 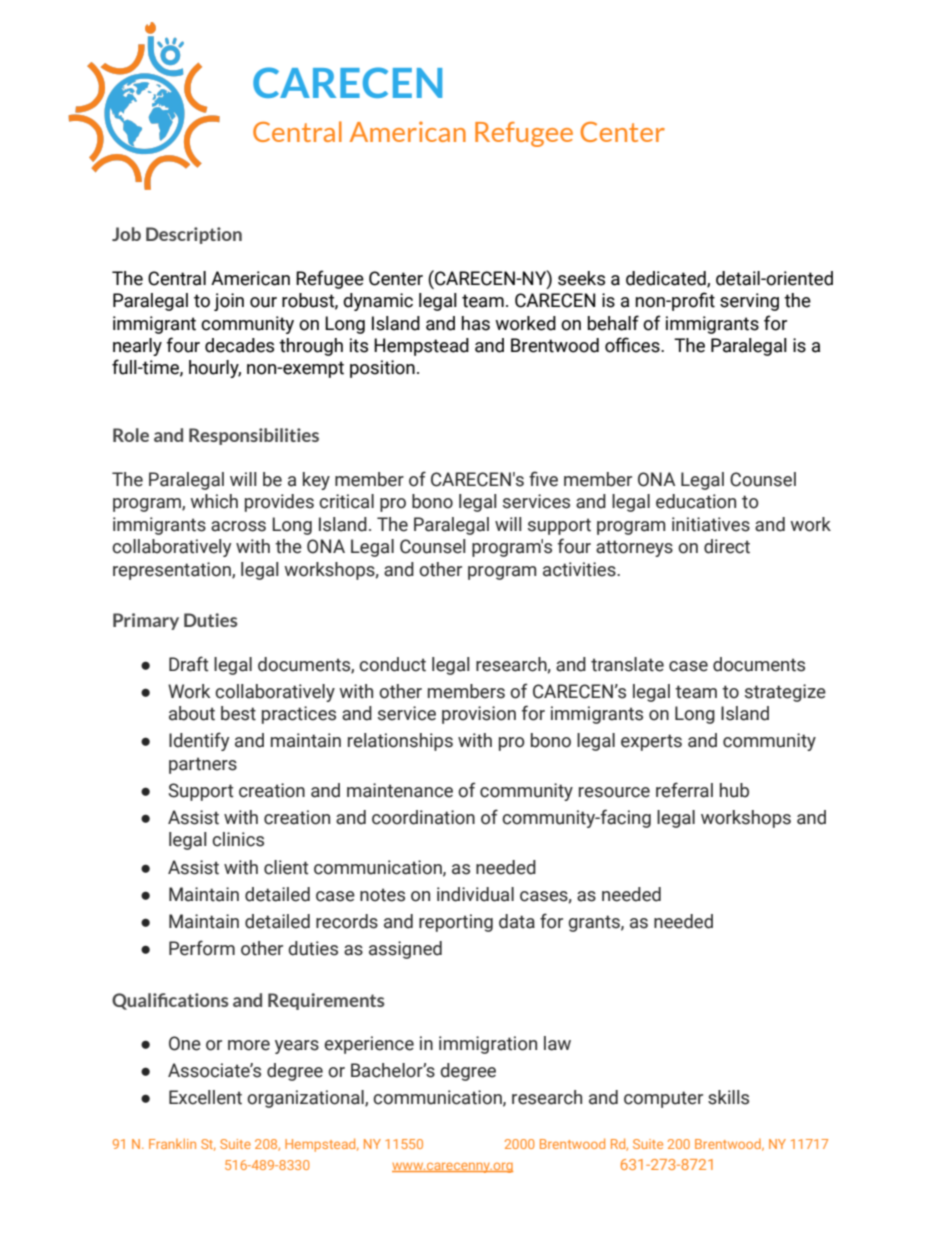 What do you see at coordinates (696, 501) in the screenshot?
I see `education` at bounding box center [696, 501].
